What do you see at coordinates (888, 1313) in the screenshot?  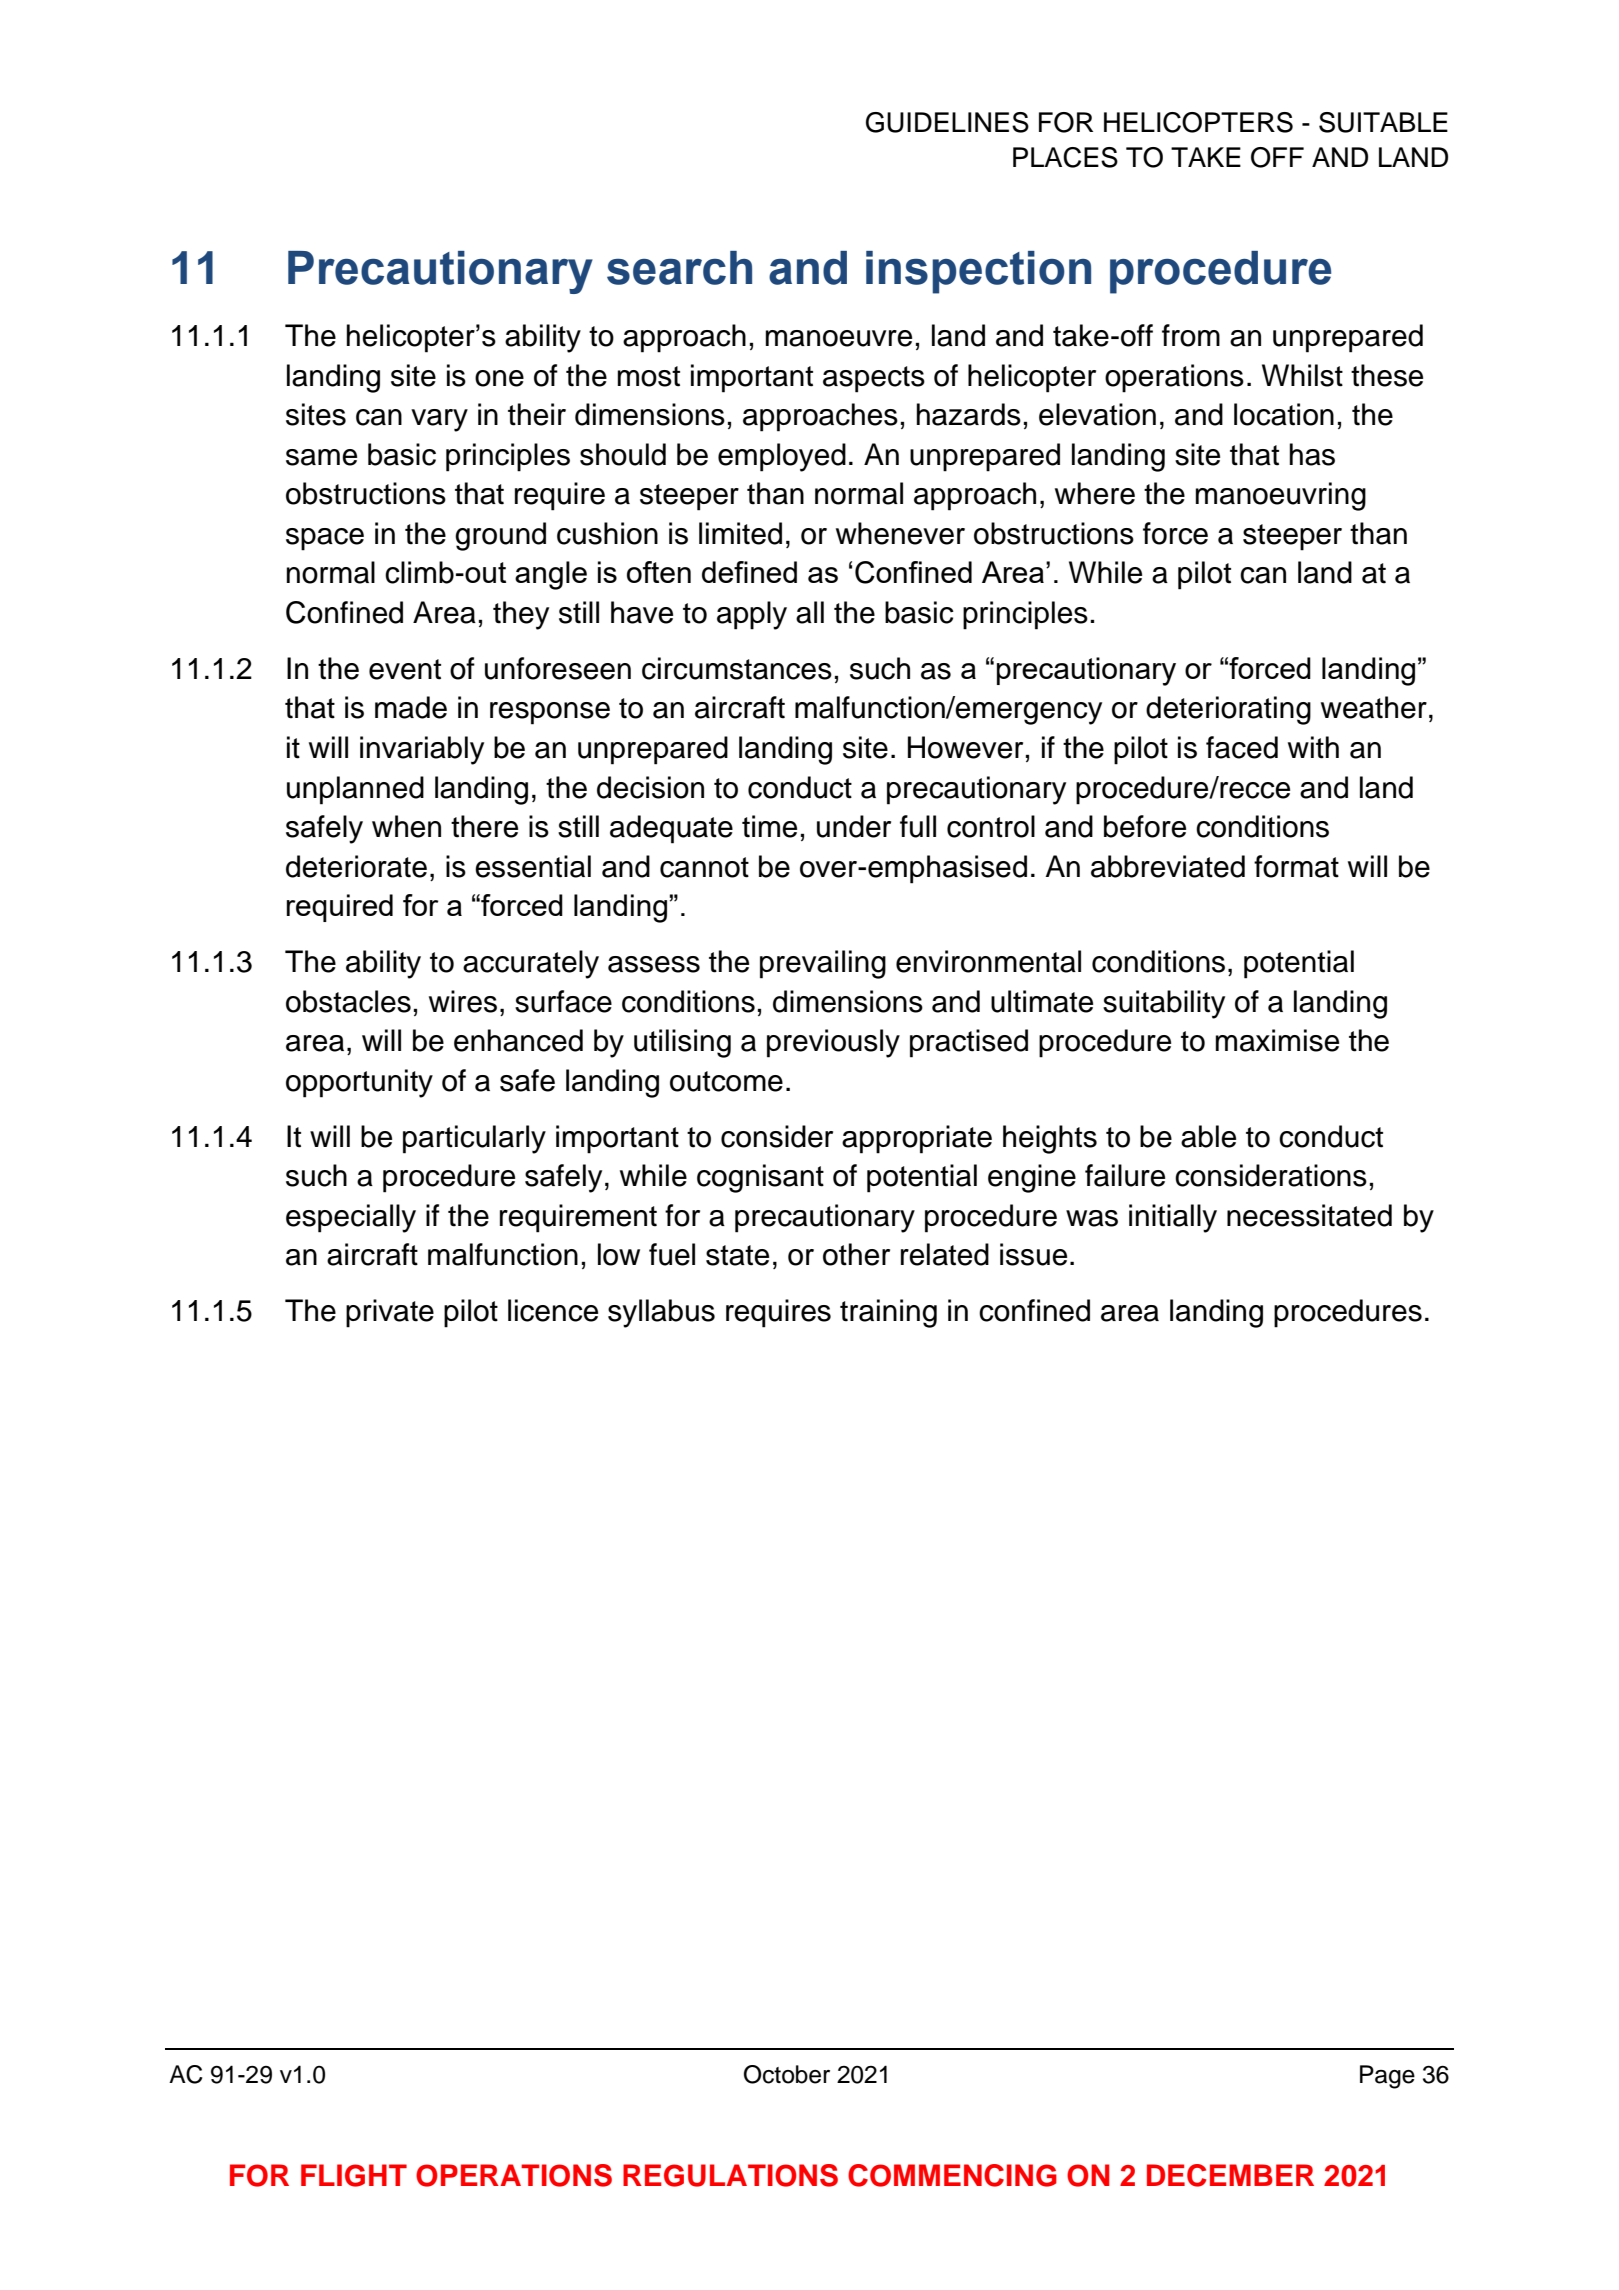 I see `training` at bounding box center [888, 1313].
